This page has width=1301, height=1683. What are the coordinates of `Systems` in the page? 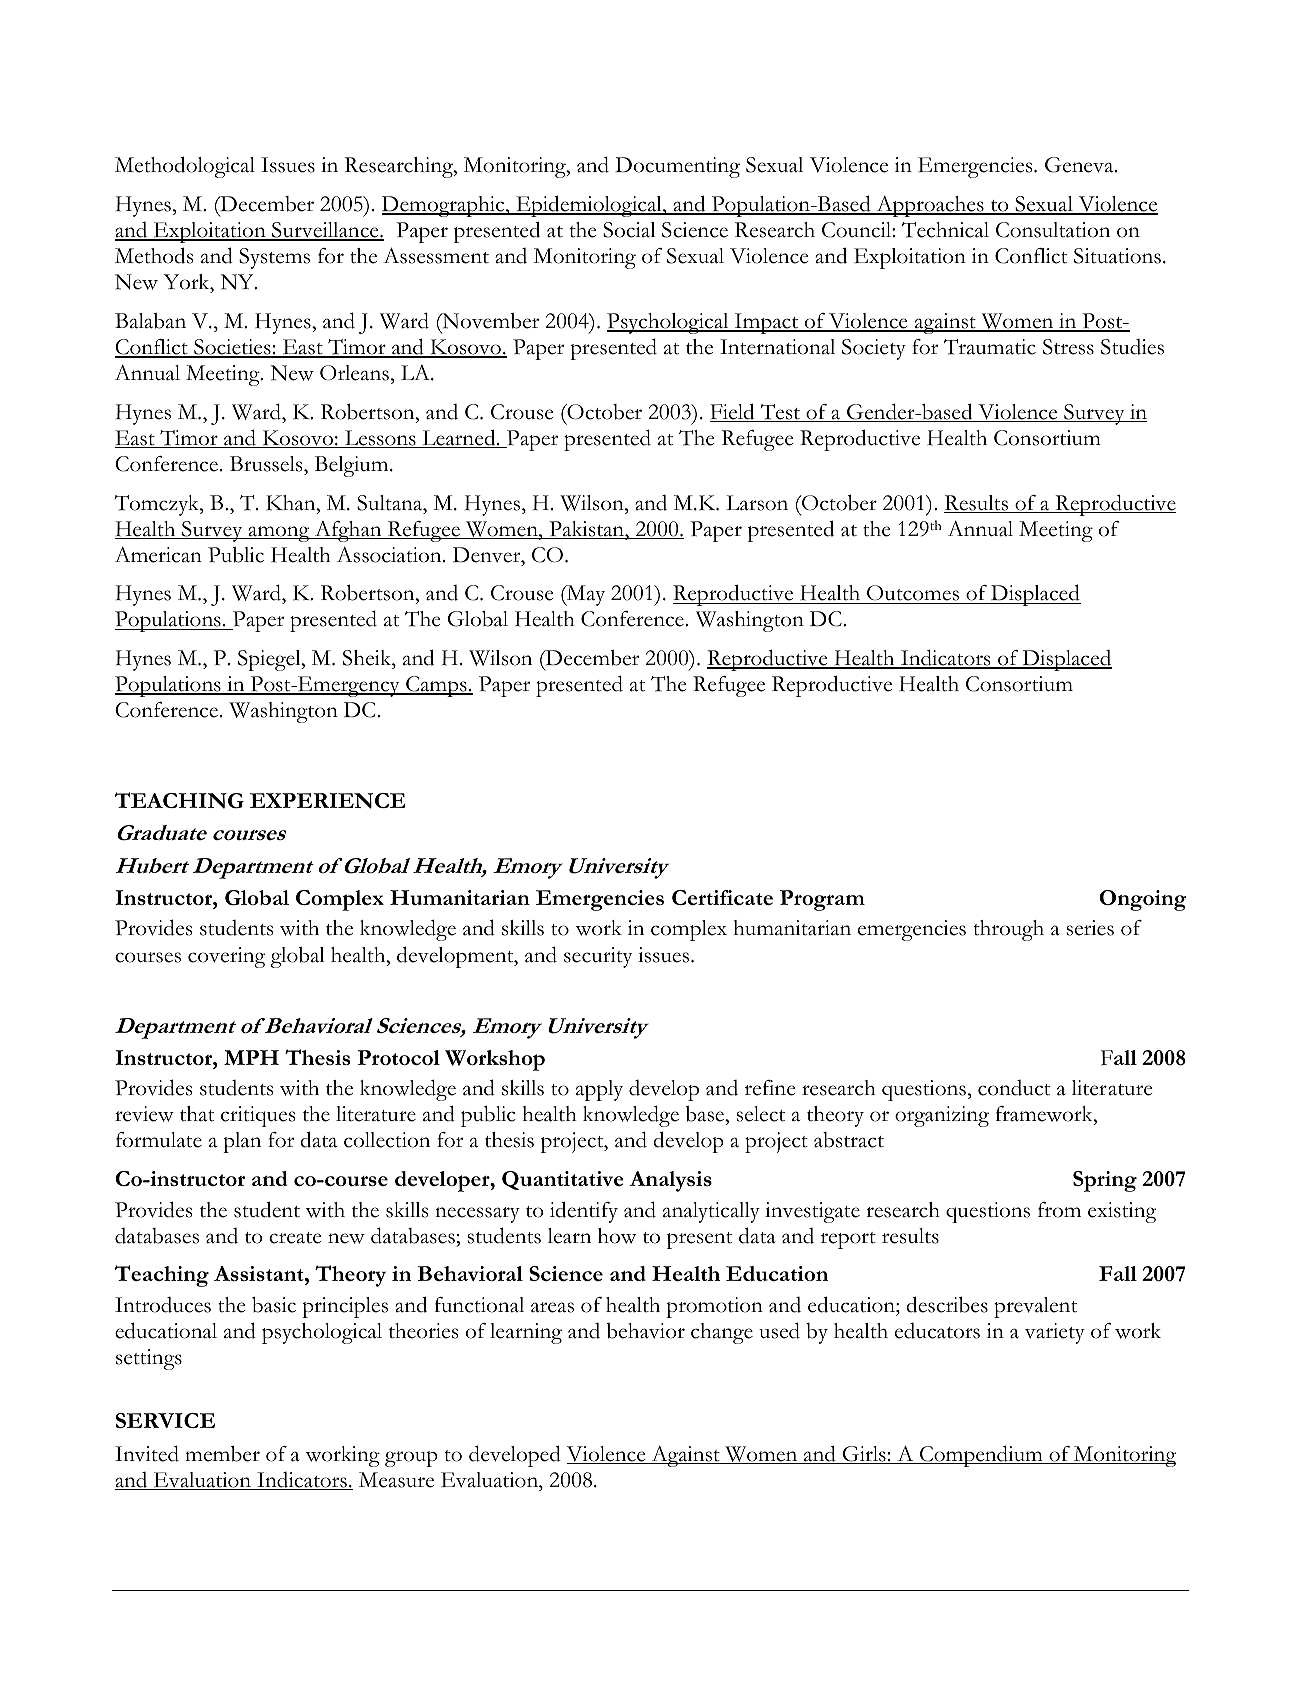 It's located at (274, 258).
